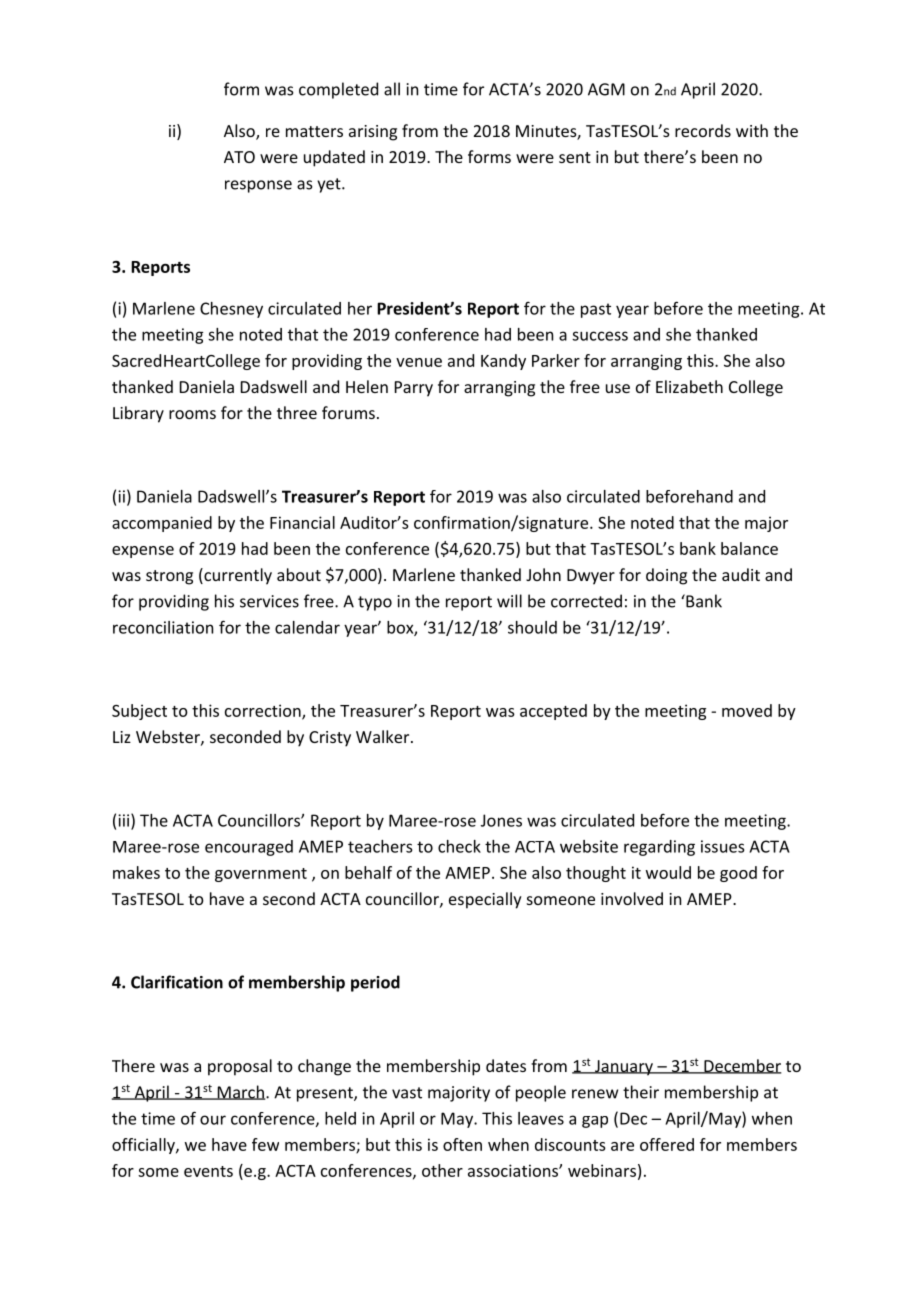 This document has height=1308, width=924. Describe the element at coordinates (373, 133) in the document. I see `arising` at that location.
